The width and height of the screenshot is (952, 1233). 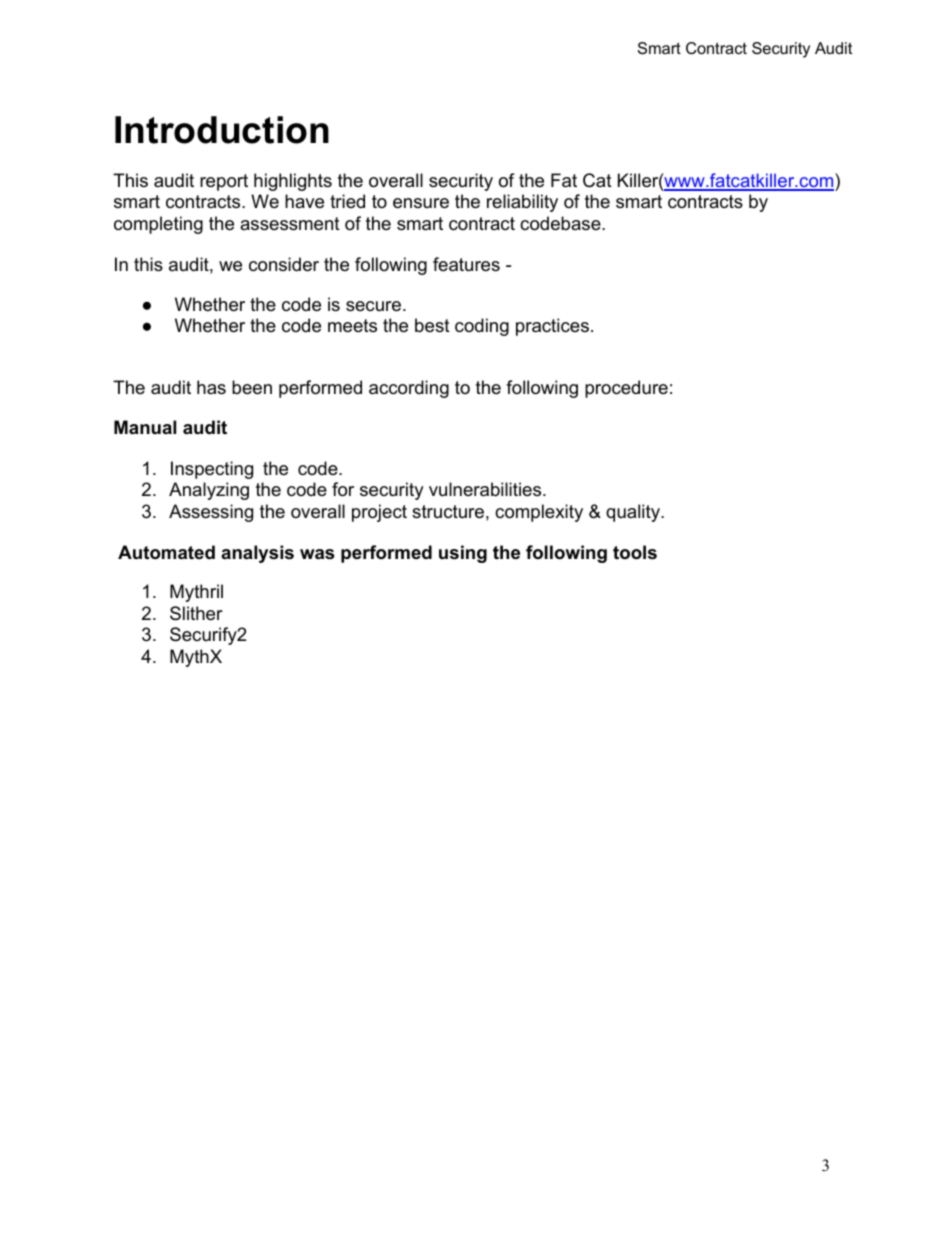 I want to click on features, so click(x=466, y=264).
